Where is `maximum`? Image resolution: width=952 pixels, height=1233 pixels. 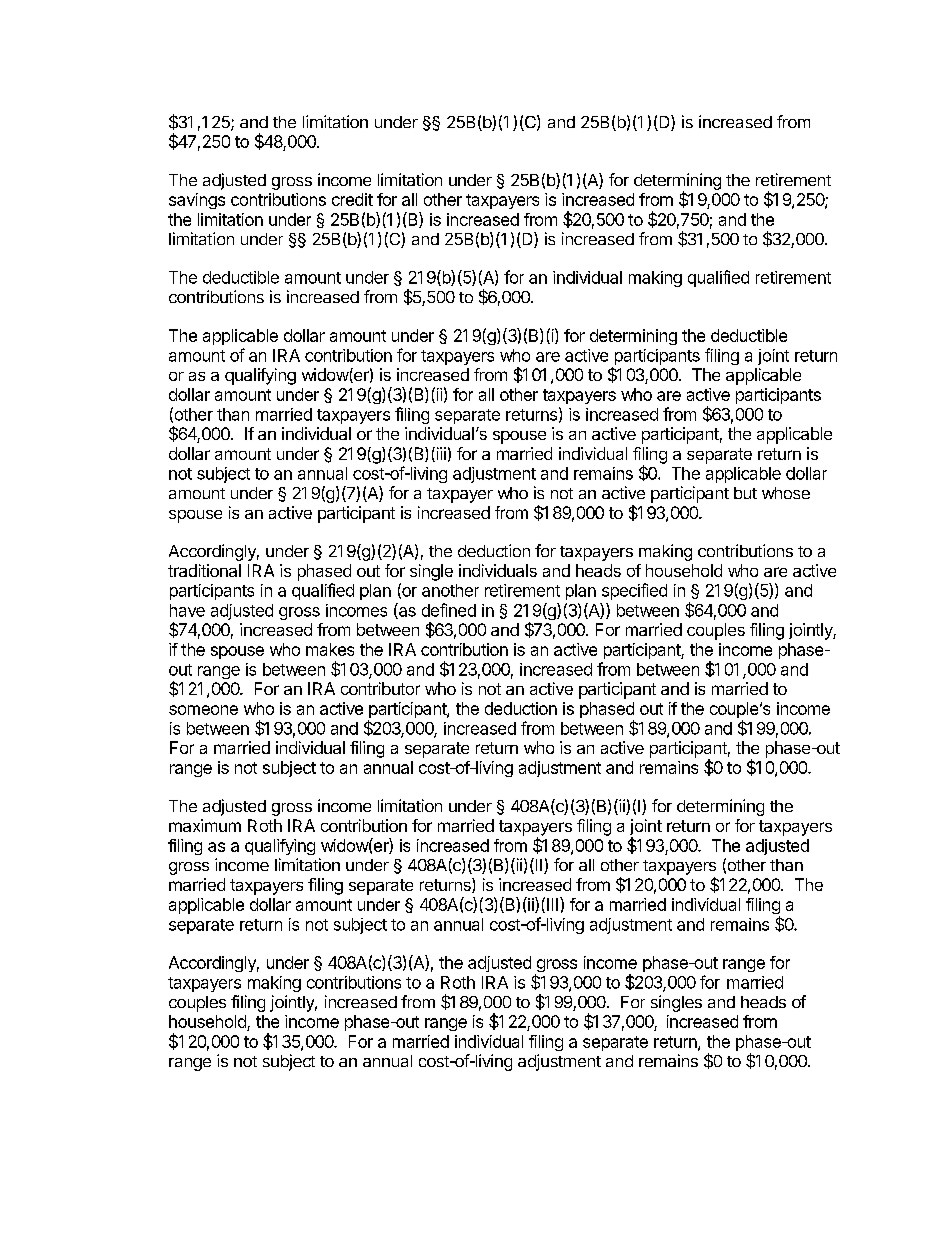
maximum is located at coordinates (205, 825).
